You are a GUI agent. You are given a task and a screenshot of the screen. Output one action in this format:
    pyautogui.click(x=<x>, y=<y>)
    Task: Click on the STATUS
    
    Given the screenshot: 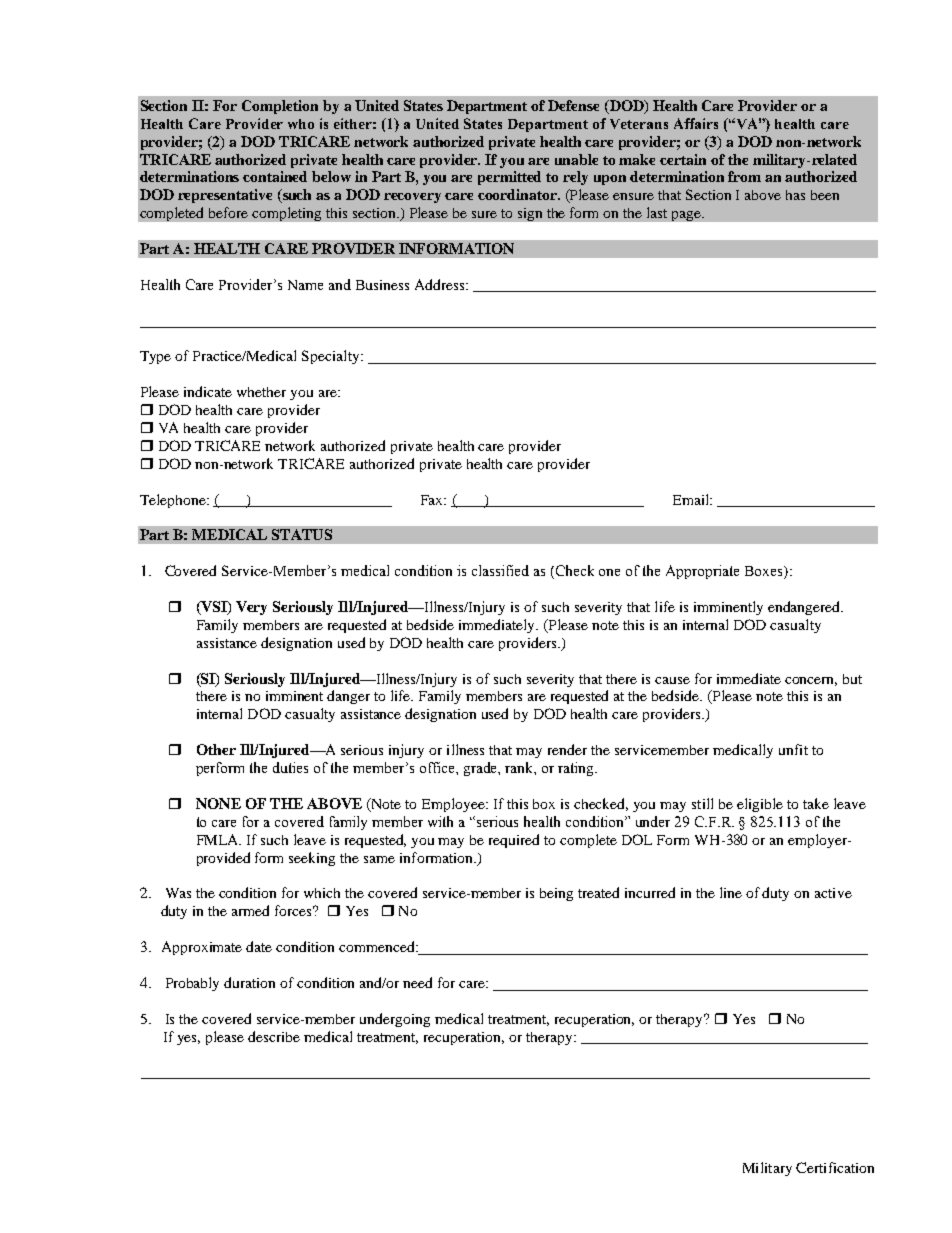 What is the action you would take?
    pyautogui.click(x=302, y=534)
